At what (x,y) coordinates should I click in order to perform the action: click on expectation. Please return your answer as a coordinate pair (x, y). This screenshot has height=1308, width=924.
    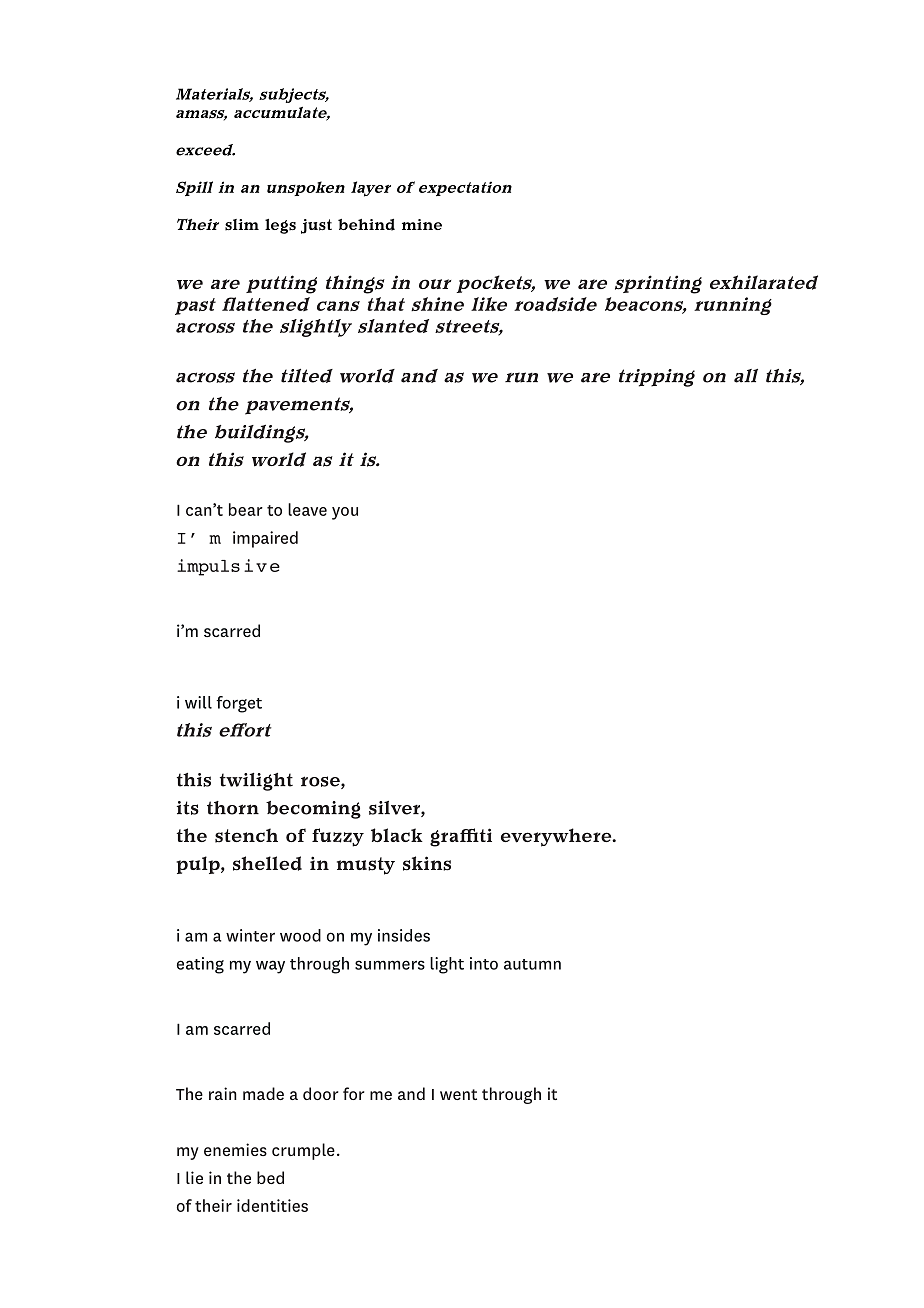
    Looking at the image, I should click on (465, 188).
